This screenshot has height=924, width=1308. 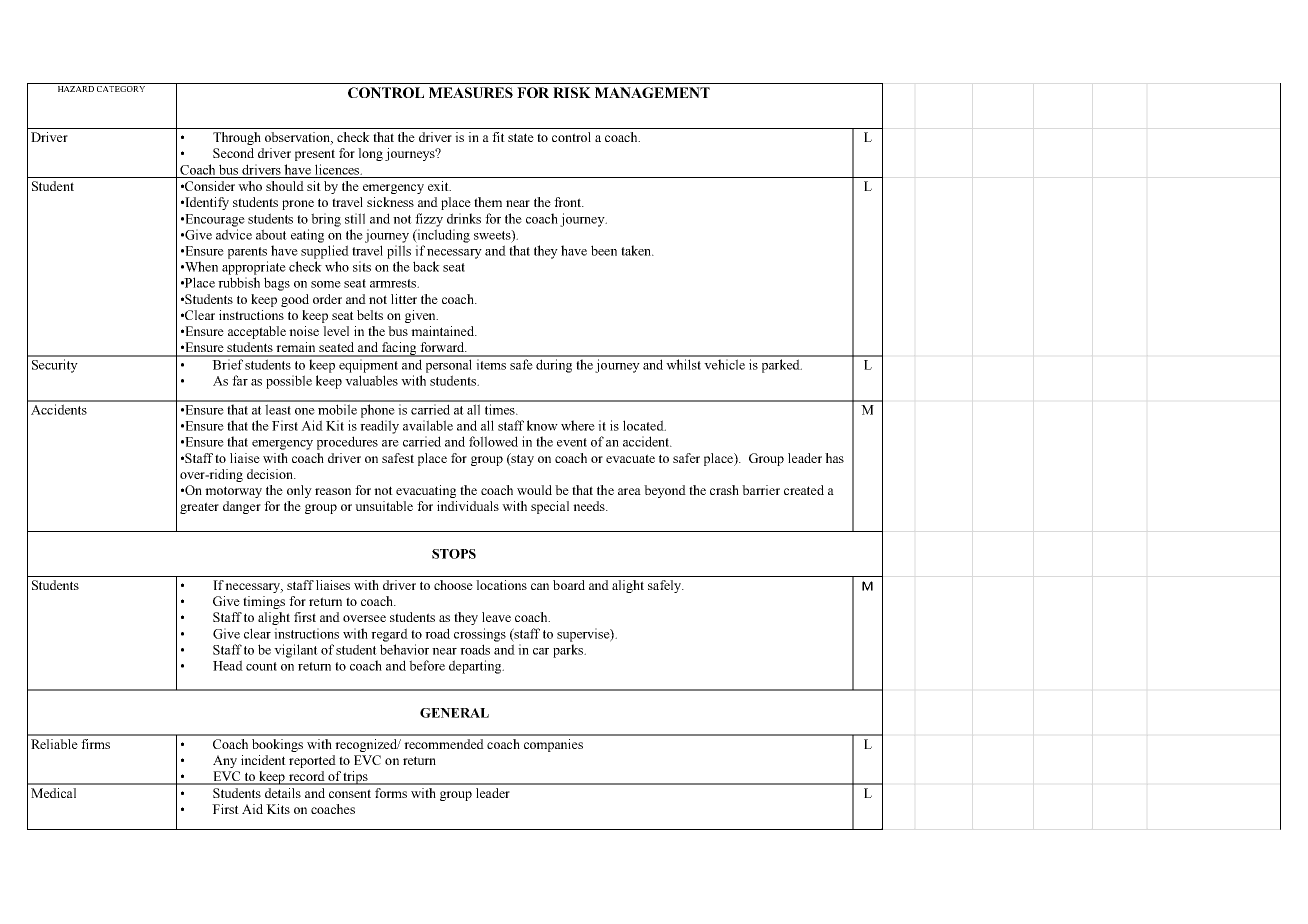 I want to click on followed, so click(x=493, y=441).
